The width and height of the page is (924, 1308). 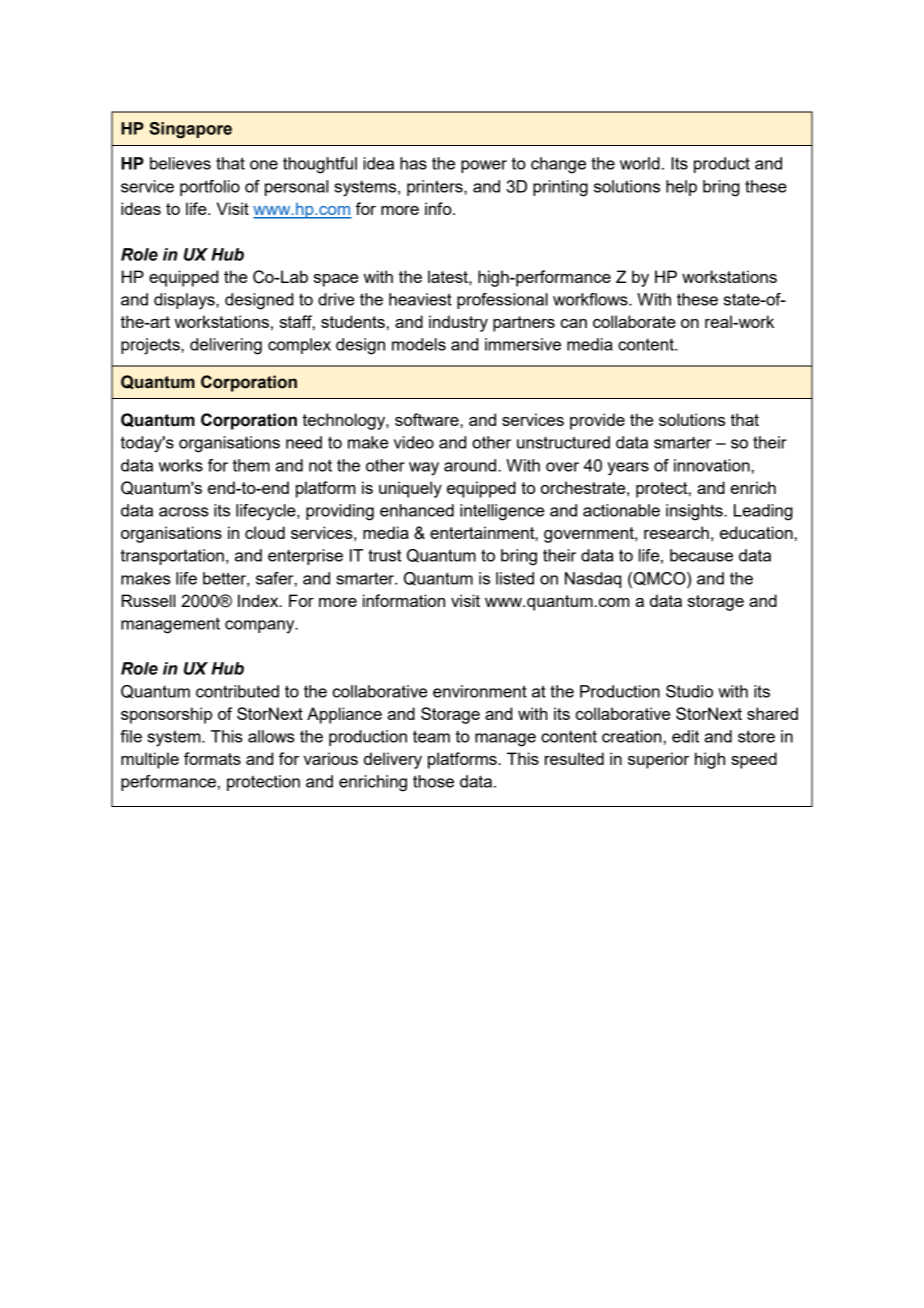 I want to click on around, so click(x=470, y=465).
